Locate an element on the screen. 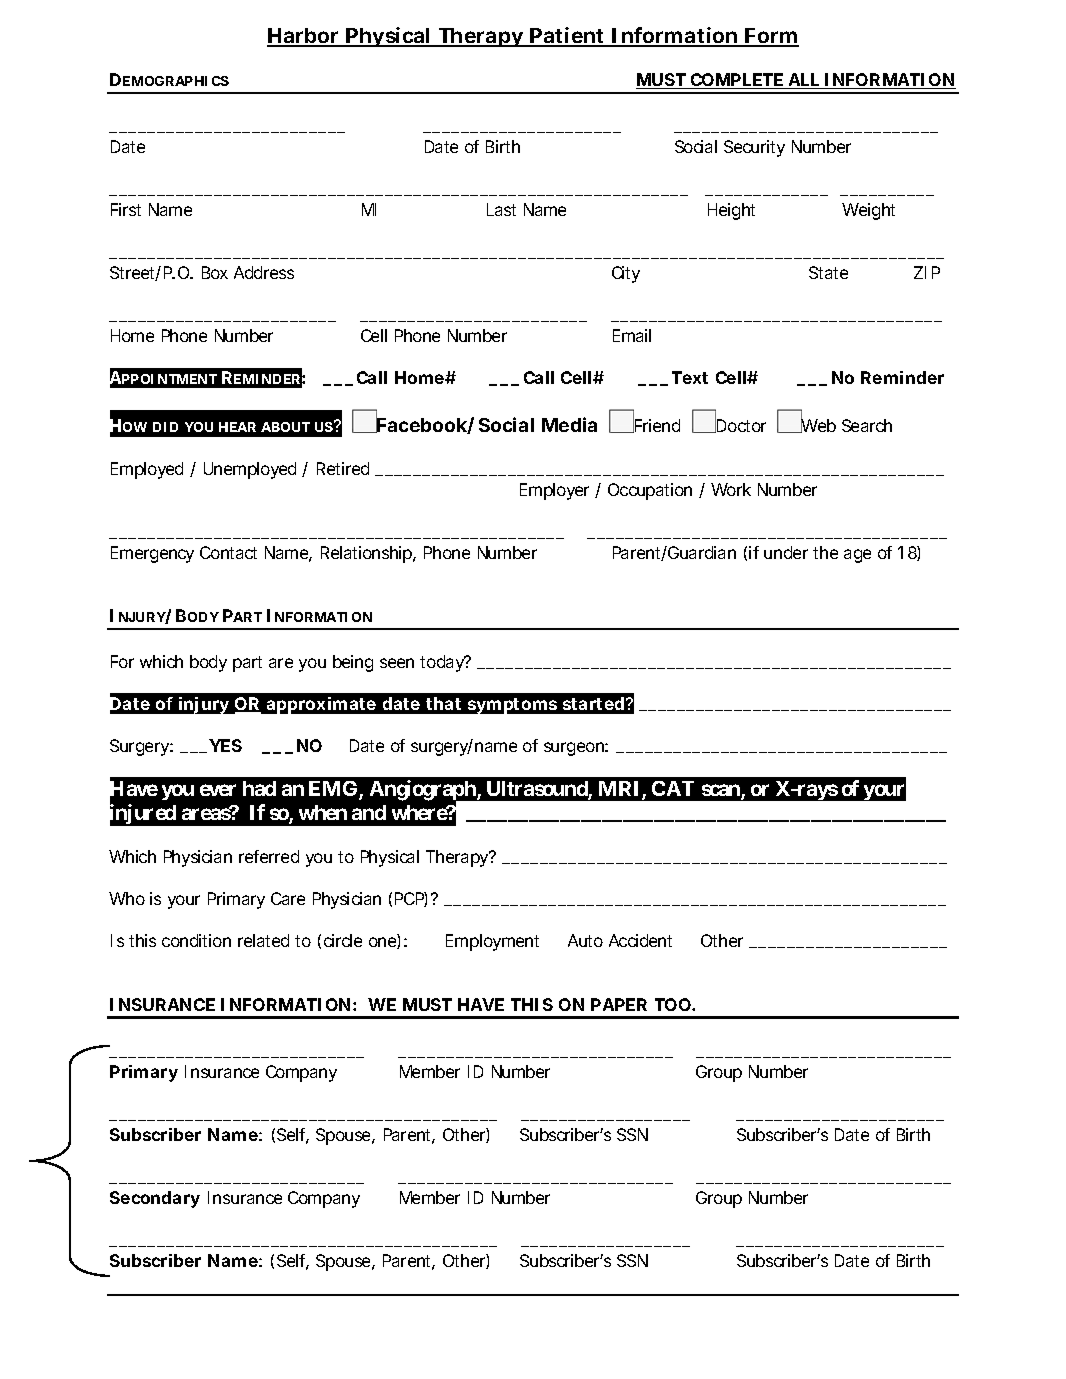 The width and height of the screenshot is (1066, 1379). Height is located at coordinates (731, 211).
